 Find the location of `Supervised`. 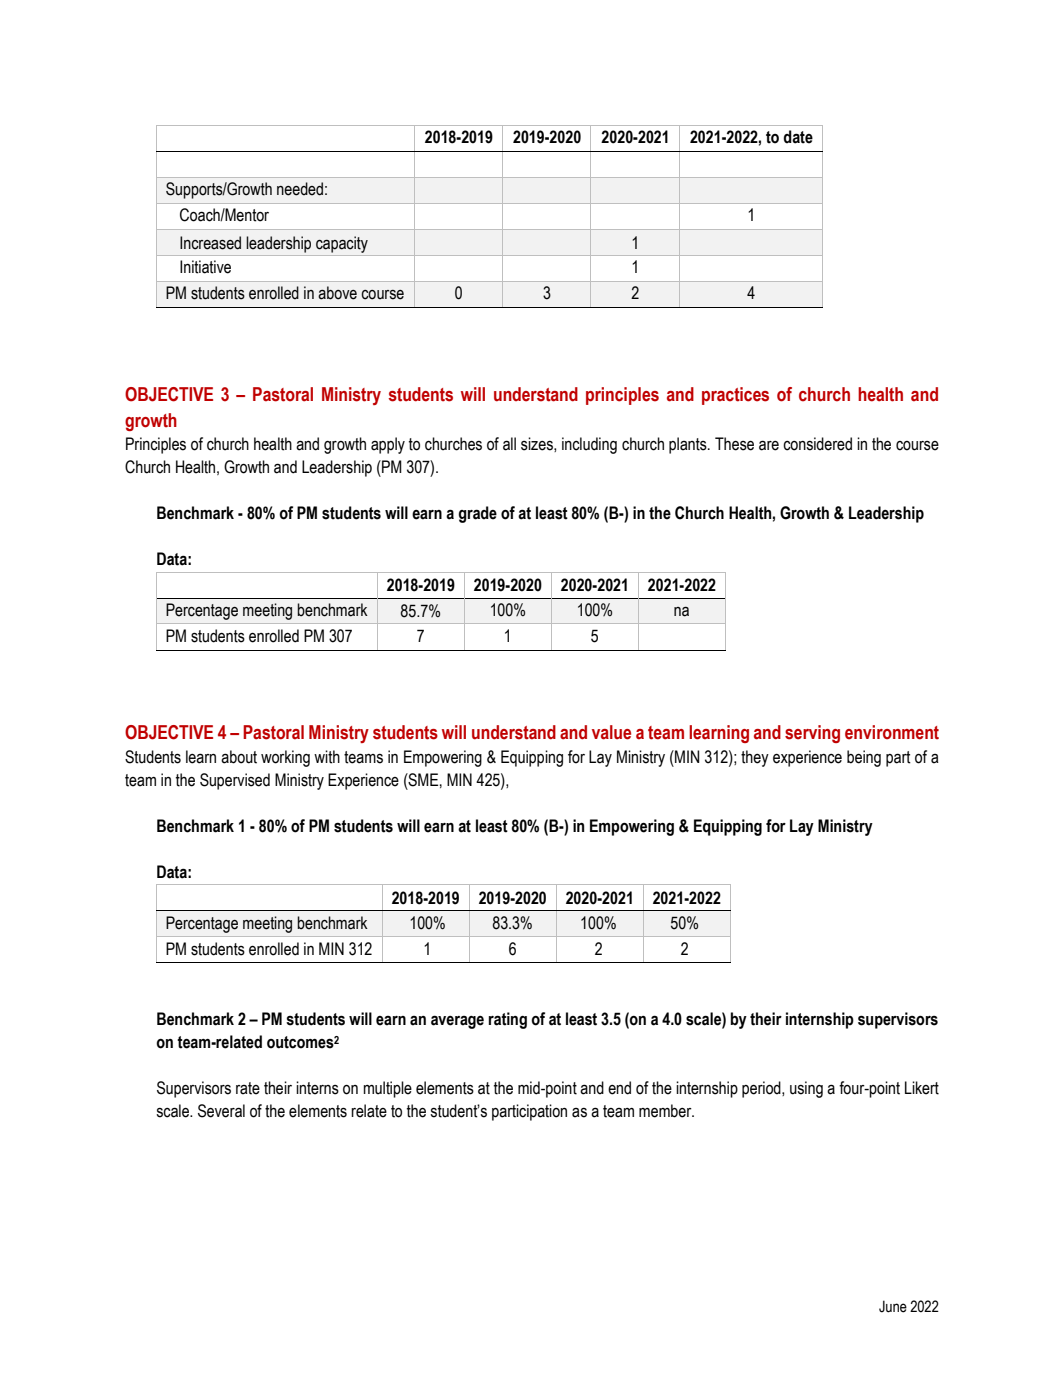

Supervised is located at coordinates (235, 781).
